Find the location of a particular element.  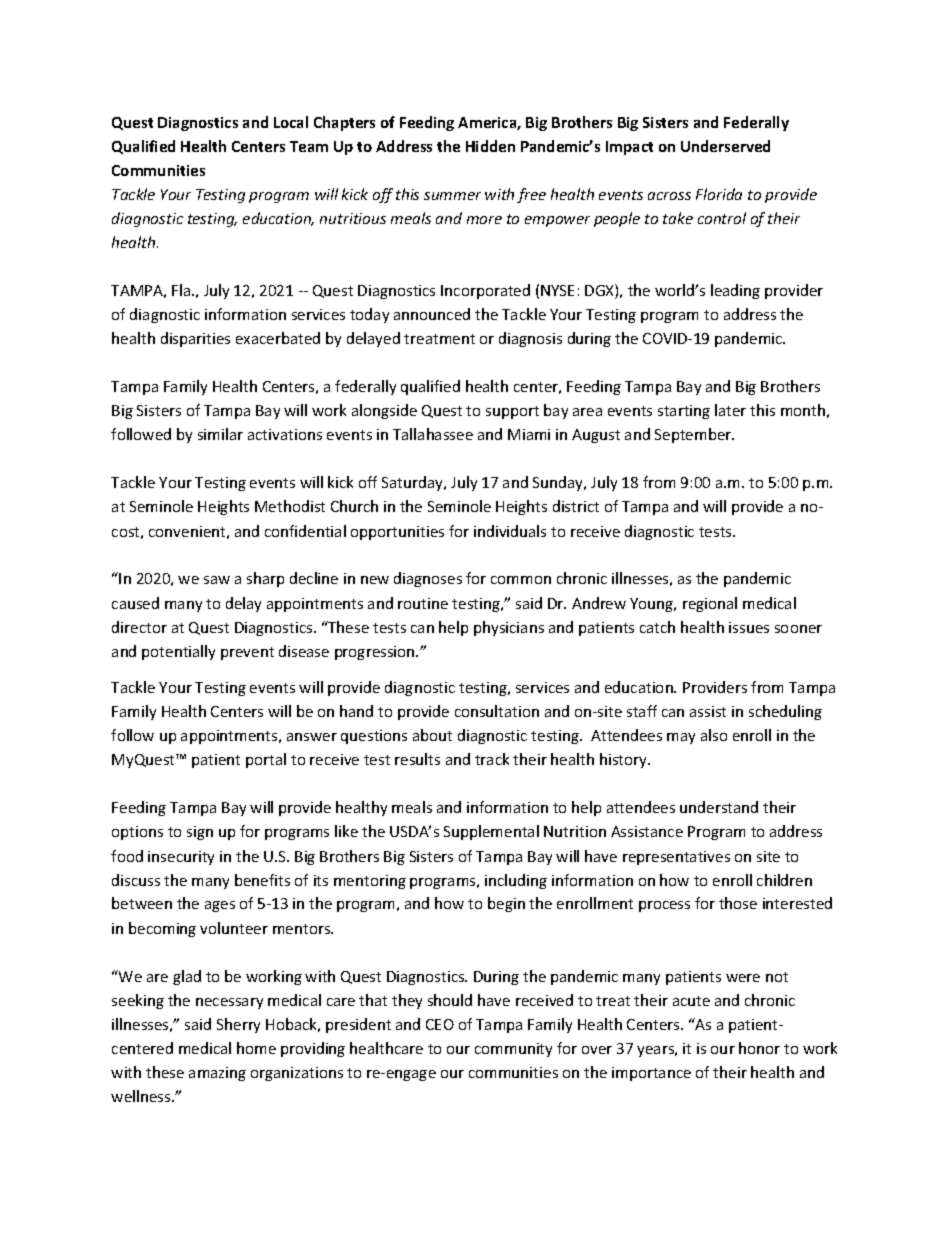

Tallahassee is located at coordinates (433, 434).
